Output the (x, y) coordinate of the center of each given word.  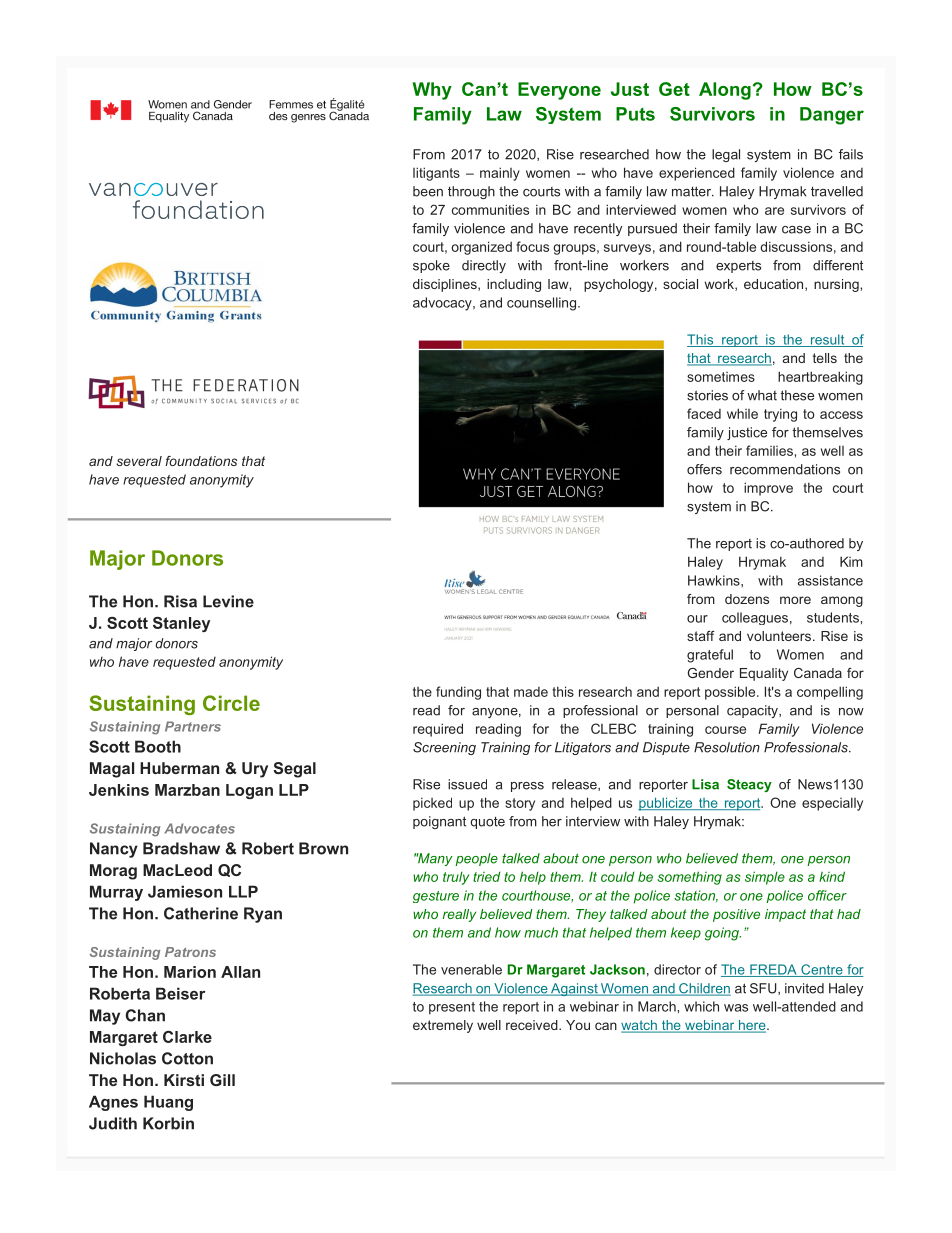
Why (432, 91)
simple (765, 878)
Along (725, 91)
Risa (180, 601)
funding (458, 693)
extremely (443, 1026)
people (476, 859)
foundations (201, 461)
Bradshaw (181, 848)
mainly (500, 174)
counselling (541, 304)
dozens (747, 599)
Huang (168, 1103)
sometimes (721, 377)
